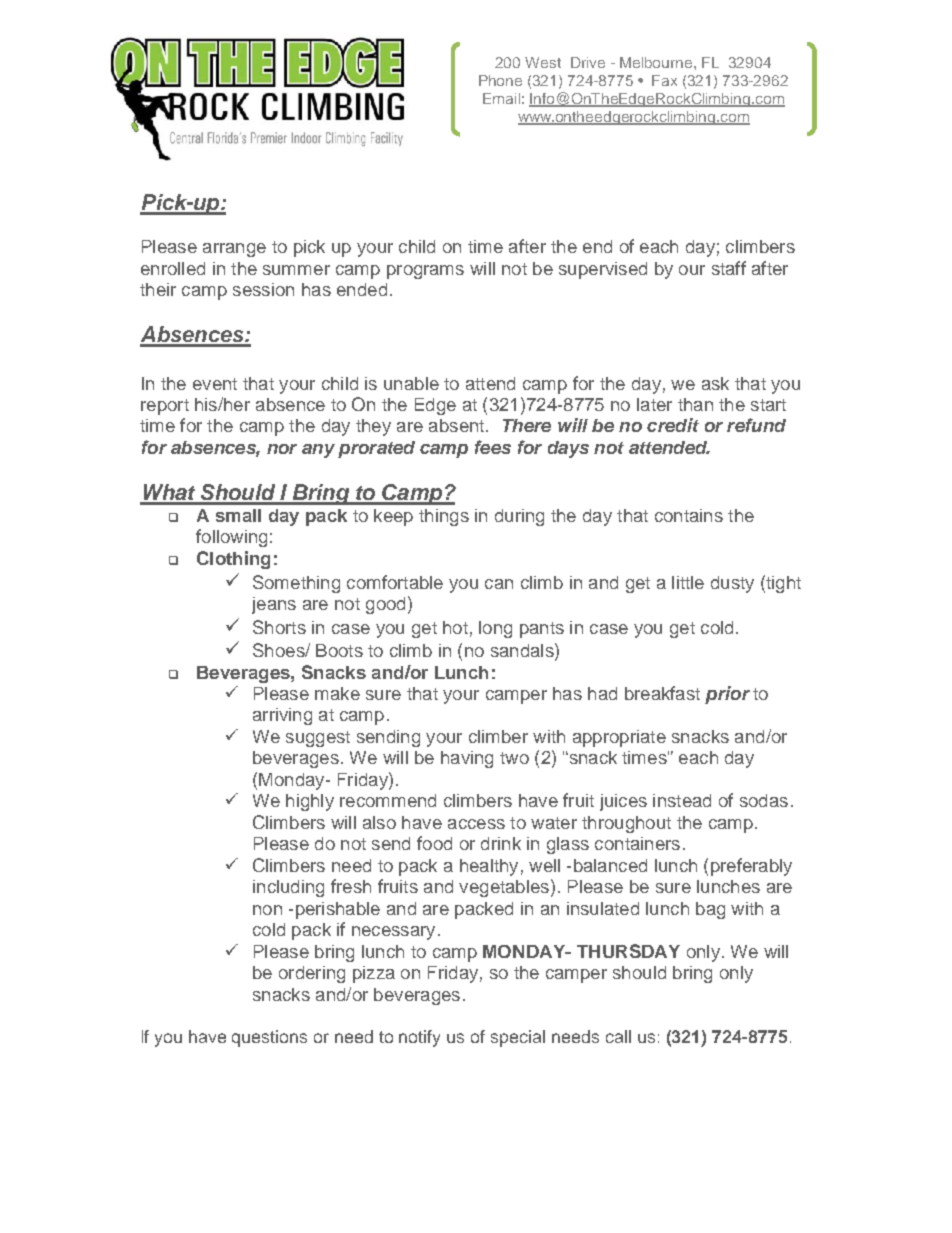  What do you see at coordinates (282, 716) in the page?
I see `arriving` at bounding box center [282, 716].
